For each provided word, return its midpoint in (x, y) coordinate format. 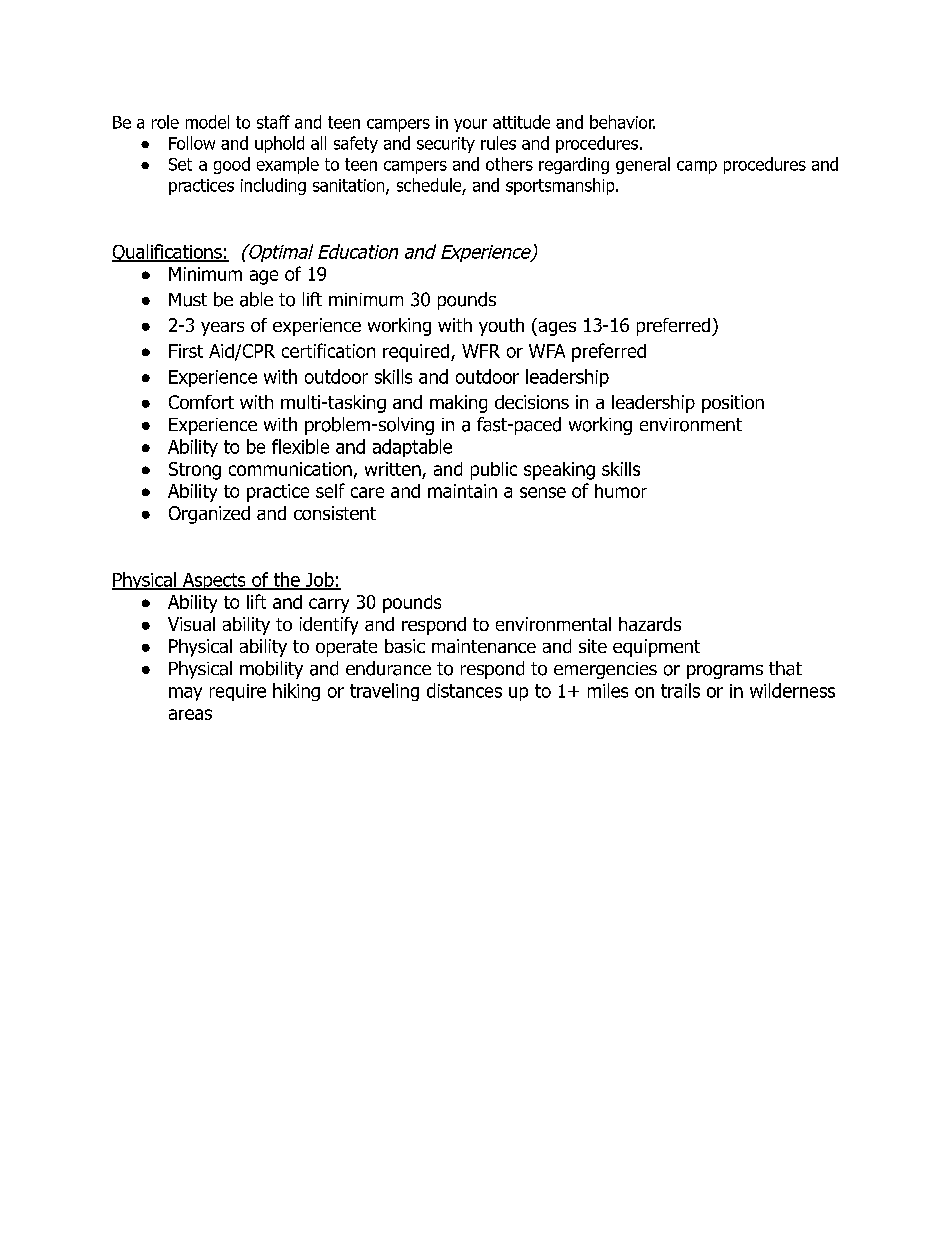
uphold (279, 144)
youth (501, 327)
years (222, 329)
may (185, 694)
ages (556, 329)
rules (498, 143)
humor (621, 491)
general (643, 165)
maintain (462, 491)
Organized (209, 515)
